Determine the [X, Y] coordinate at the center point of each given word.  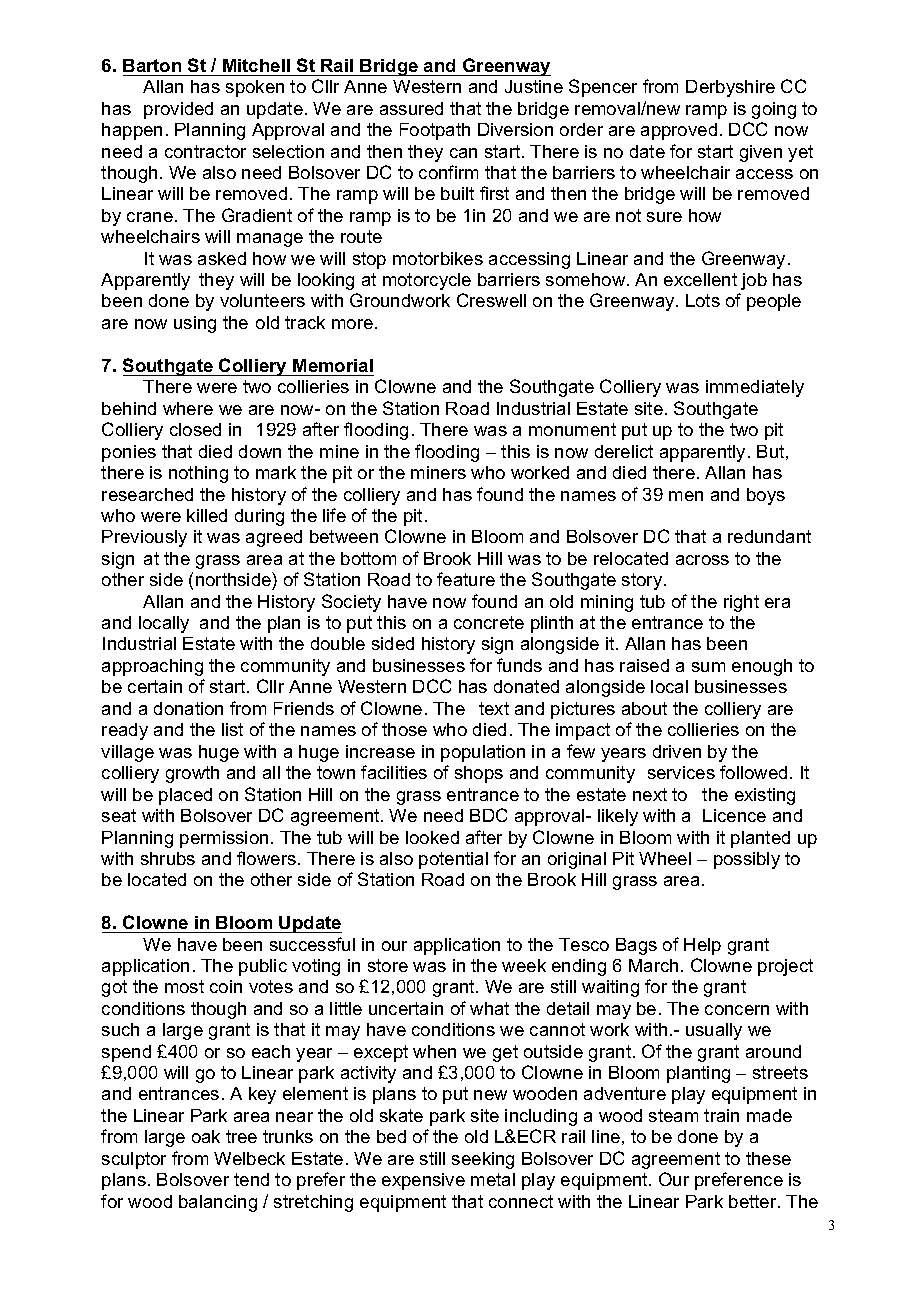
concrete [489, 622]
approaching [152, 667]
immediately [755, 388]
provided [178, 110]
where [188, 408]
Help [702, 946]
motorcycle [427, 281]
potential [453, 860]
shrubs [168, 858]
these [768, 1158]
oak [206, 1136]
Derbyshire [730, 88]
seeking [483, 1160]
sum [708, 667]
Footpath [435, 131]
